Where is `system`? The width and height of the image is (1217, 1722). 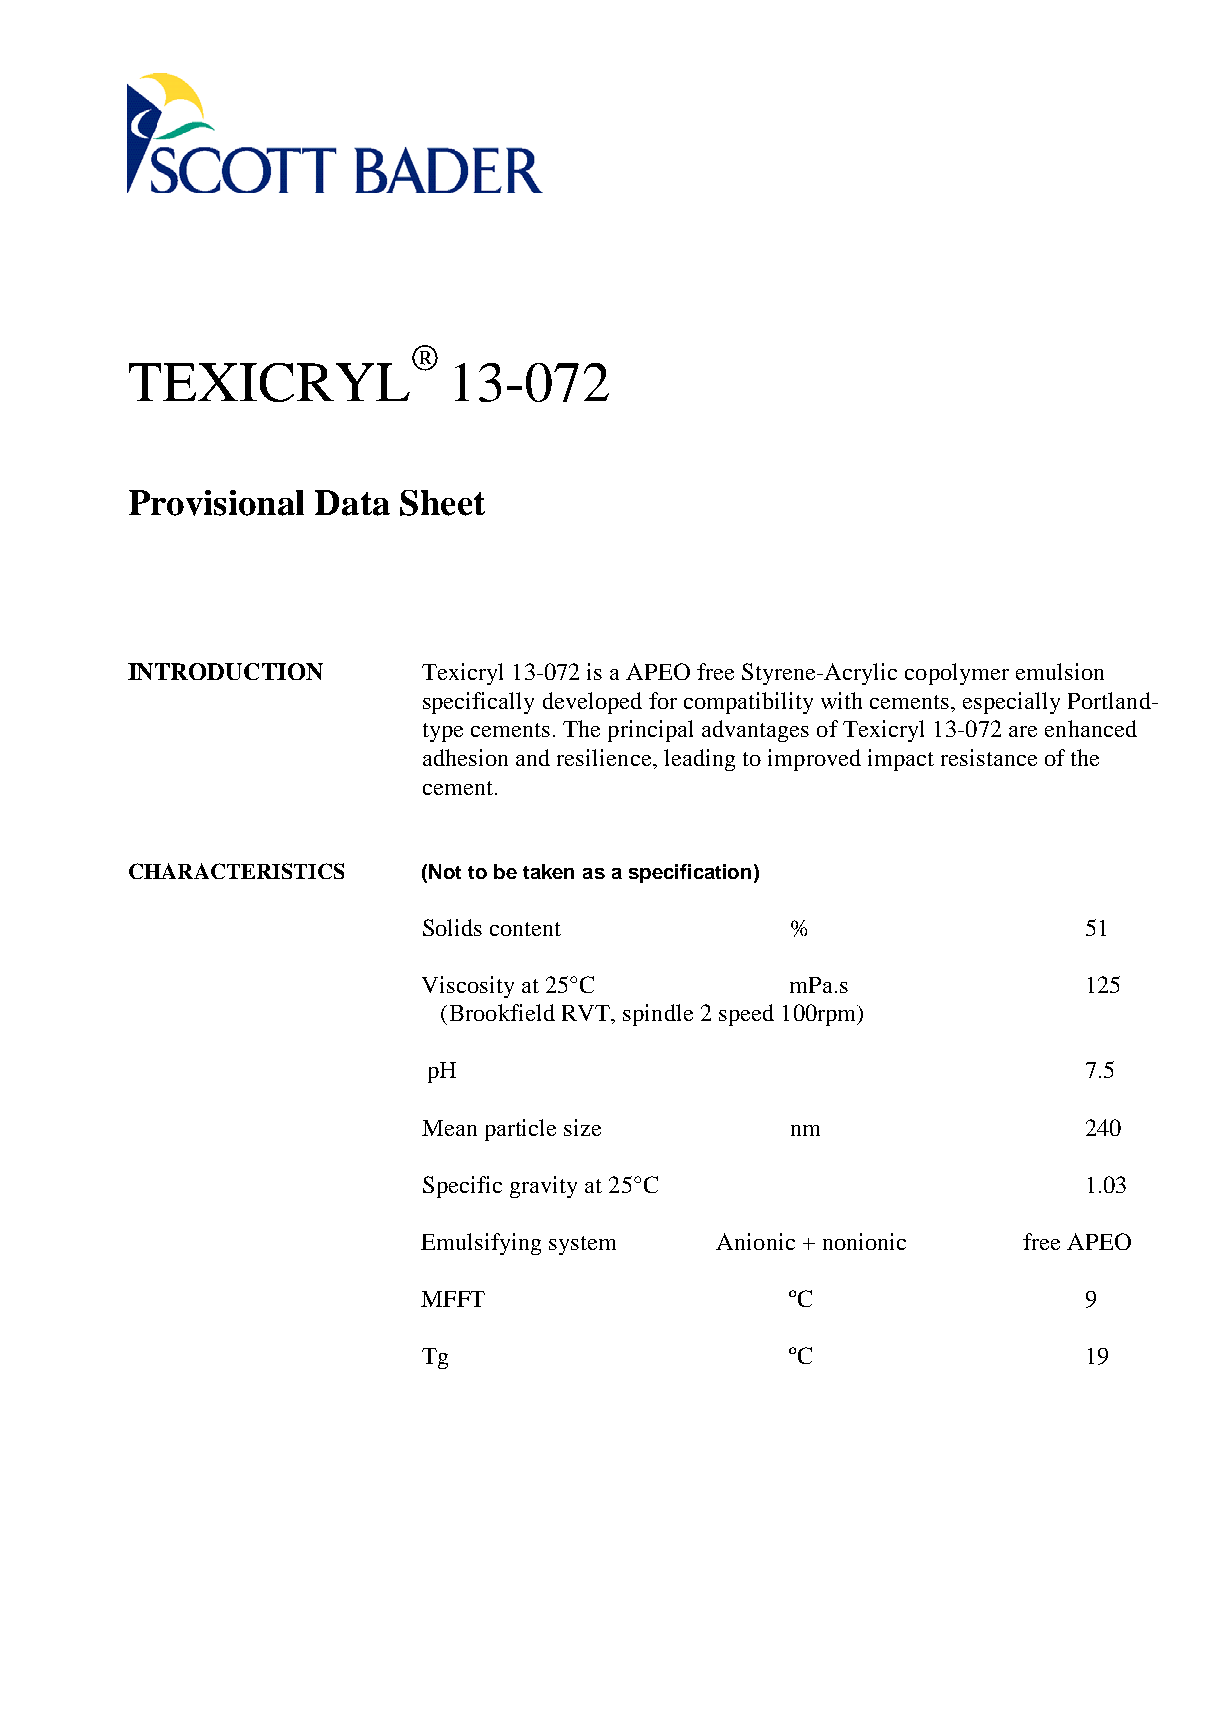
system is located at coordinates (582, 1245).
